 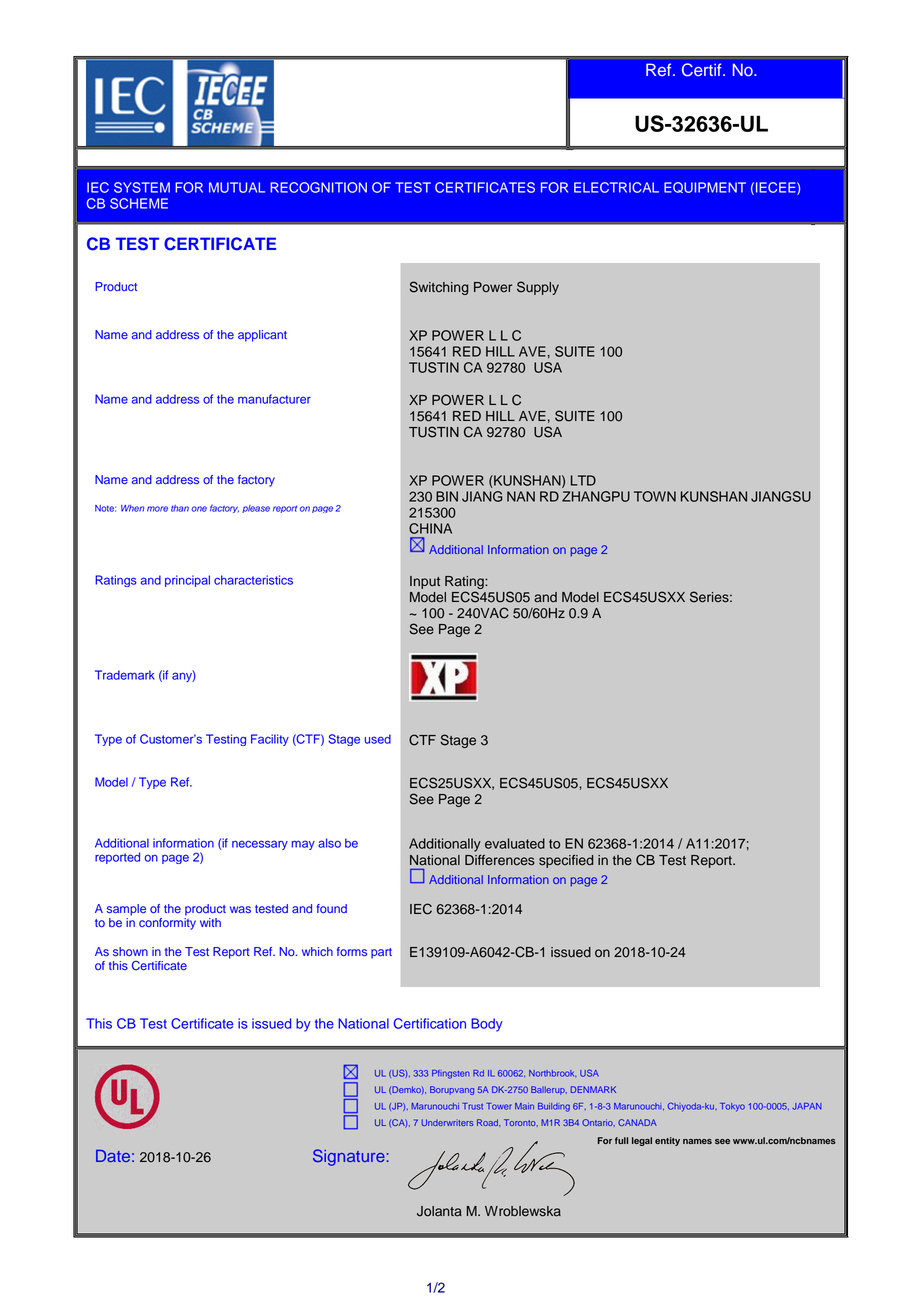 What do you see at coordinates (438, 288) in the screenshot?
I see `Switching` at bounding box center [438, 288].
